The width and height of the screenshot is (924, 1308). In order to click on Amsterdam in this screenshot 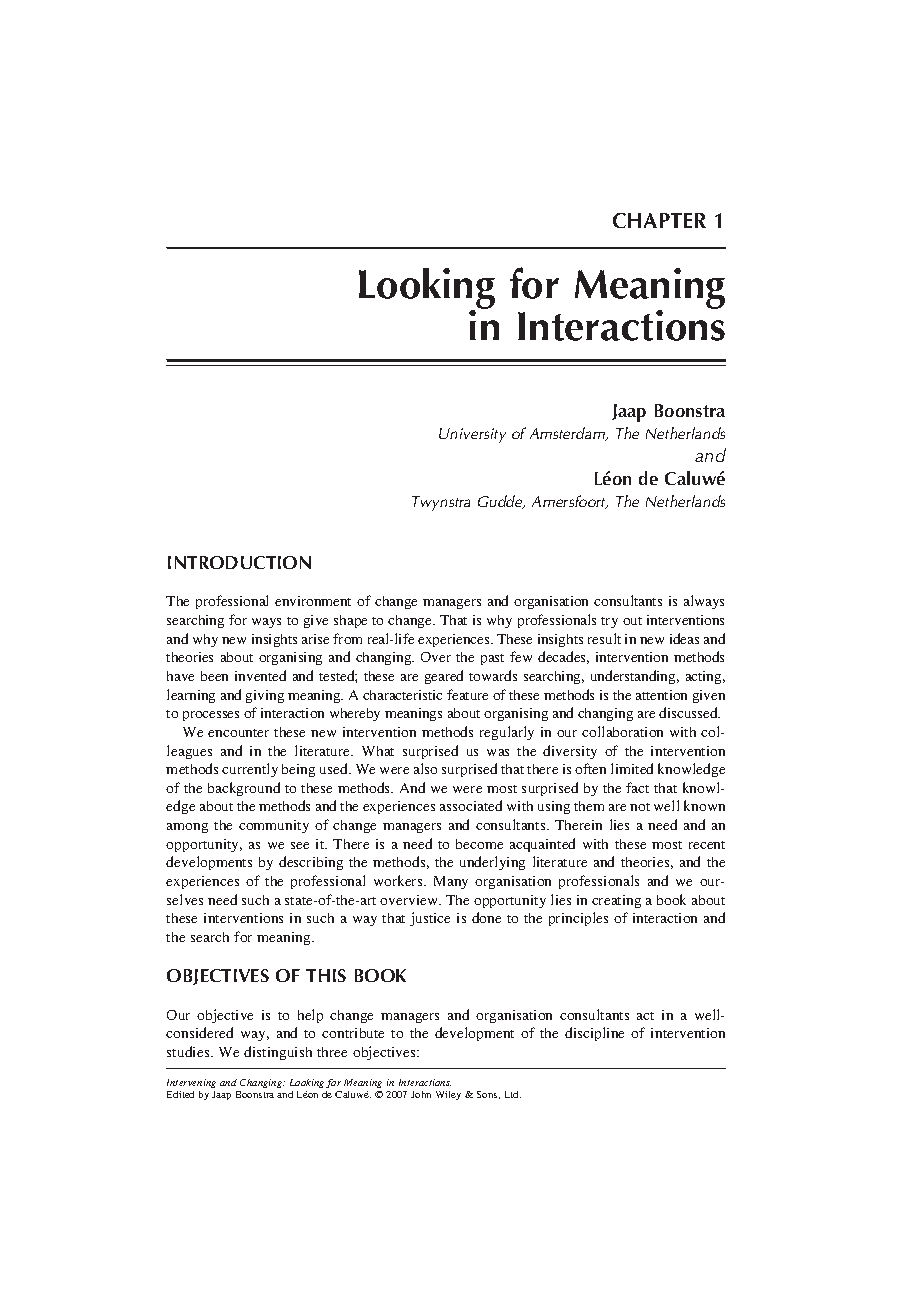, I will do `click(569, 434)`.
